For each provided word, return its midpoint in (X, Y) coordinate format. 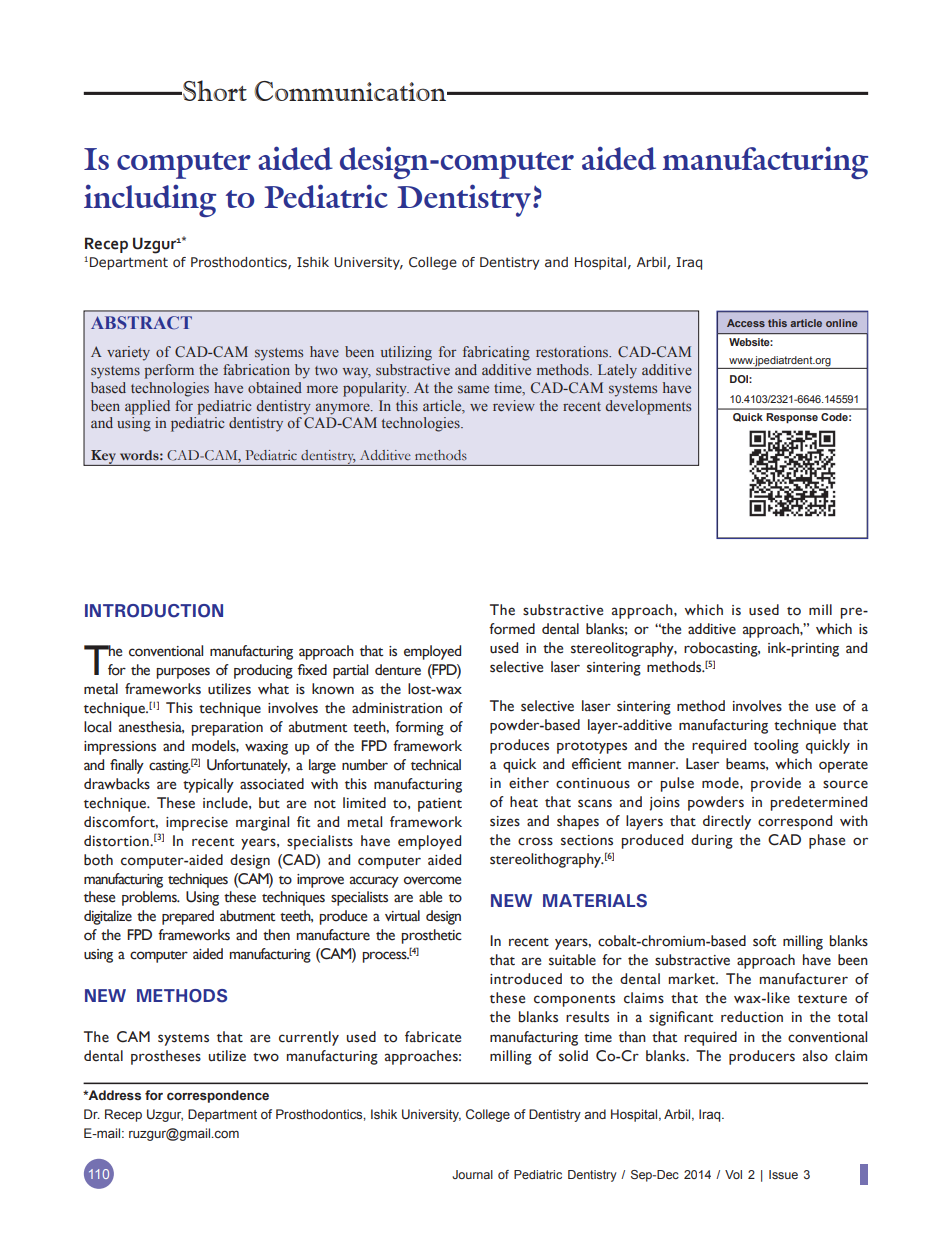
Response (792, 418)
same (473, 389)
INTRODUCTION (154, 611)
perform (169, 371)
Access (746, 323)
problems (150, 898)
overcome (432, 880)
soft (764, 941)
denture (398, 670)
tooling (776, 746)
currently (309, 1038)
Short (214, 90)
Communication (351, 91)
